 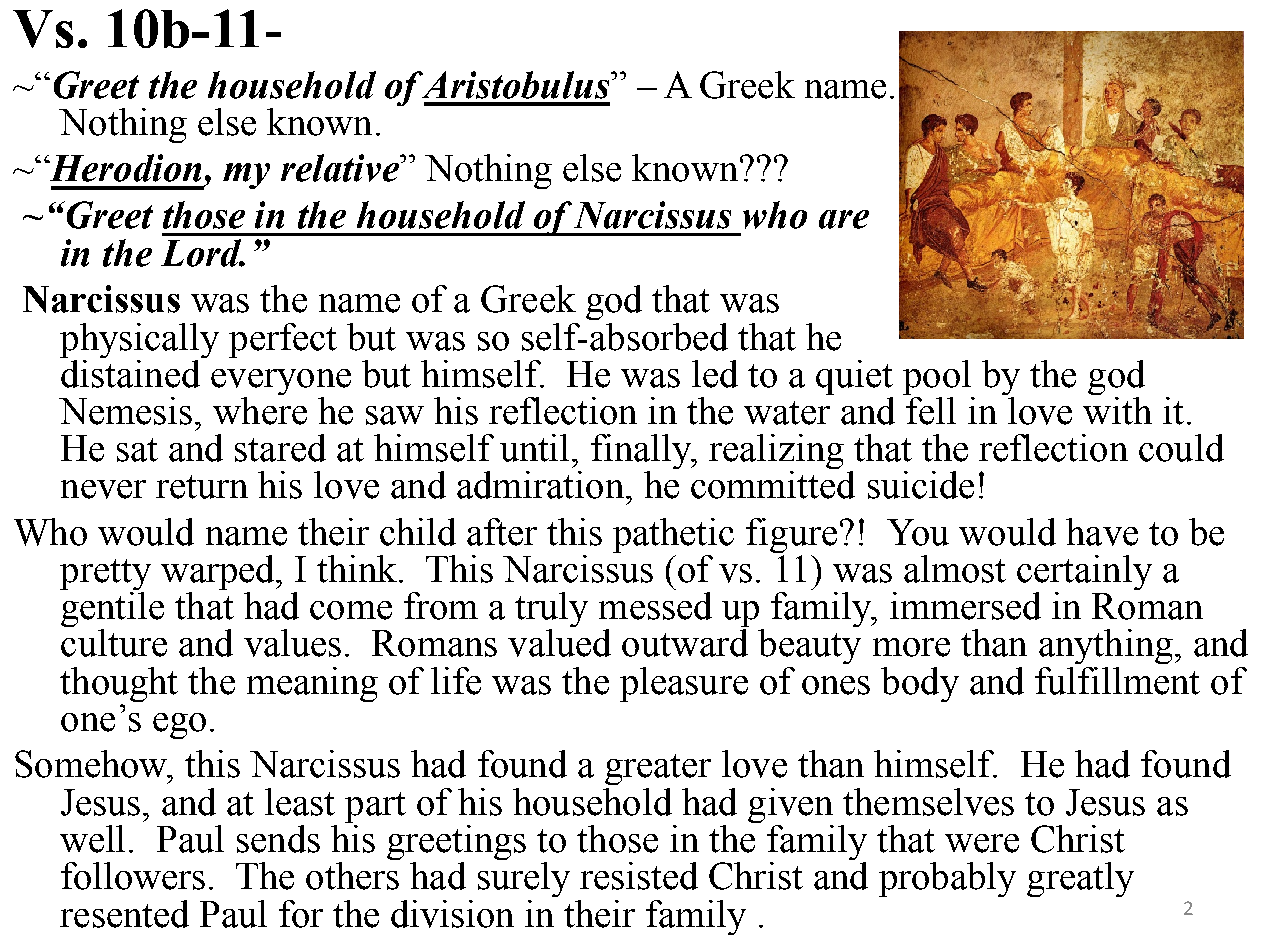 What do you see at coordinates (673, 535) in the page?
I see `pathetic` at bounding box center [673, 535].
